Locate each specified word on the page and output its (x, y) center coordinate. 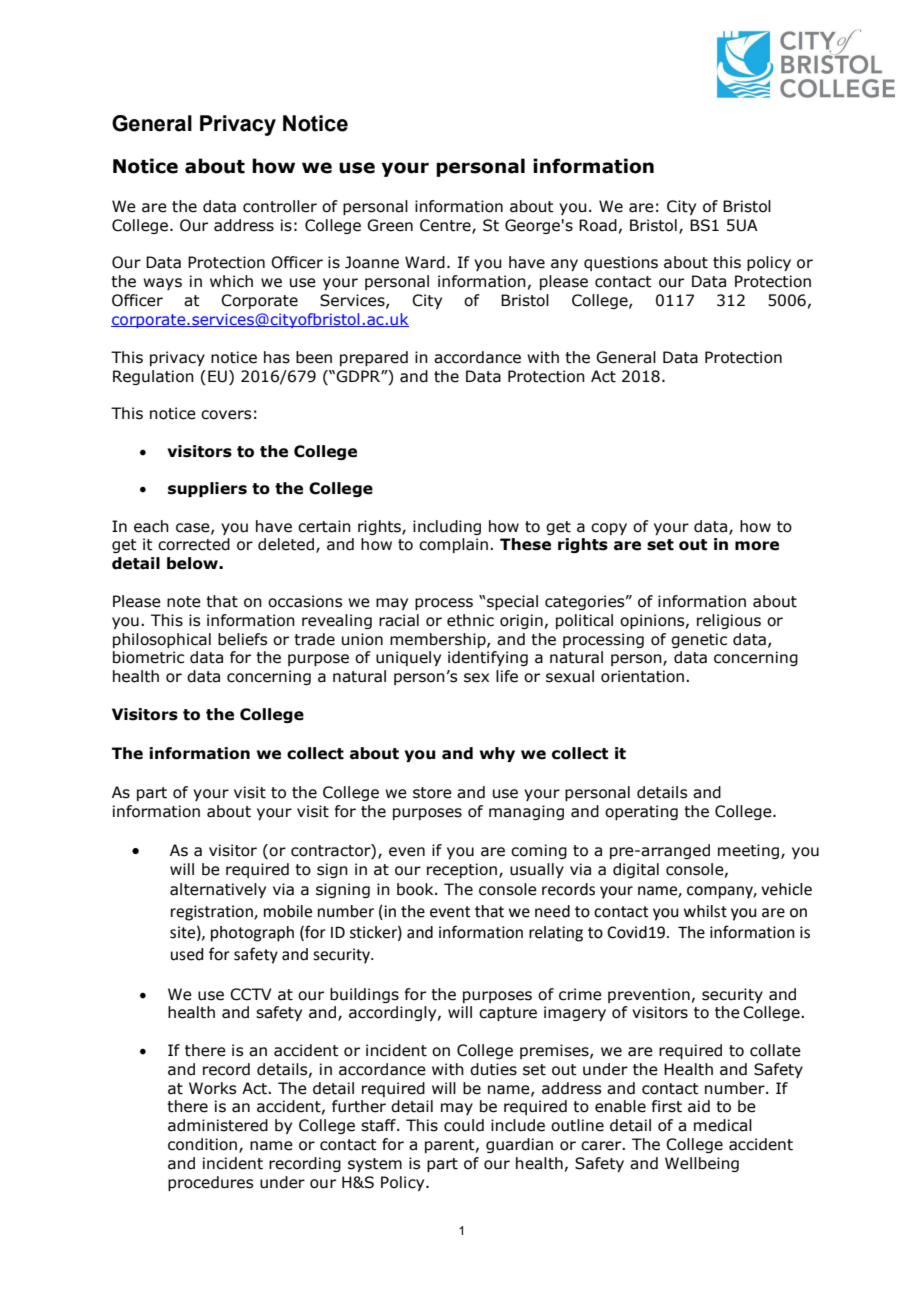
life (507, 676)
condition (204, 1145)
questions (621, 263)
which (231, 281)
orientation (642, 676)
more (757, 546)
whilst (705, 911)
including (447, 527)
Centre (446, 226)
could (464, 1125)
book (416, 889)
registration (213, 913)
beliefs (242, 639)
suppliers (207, 489)
